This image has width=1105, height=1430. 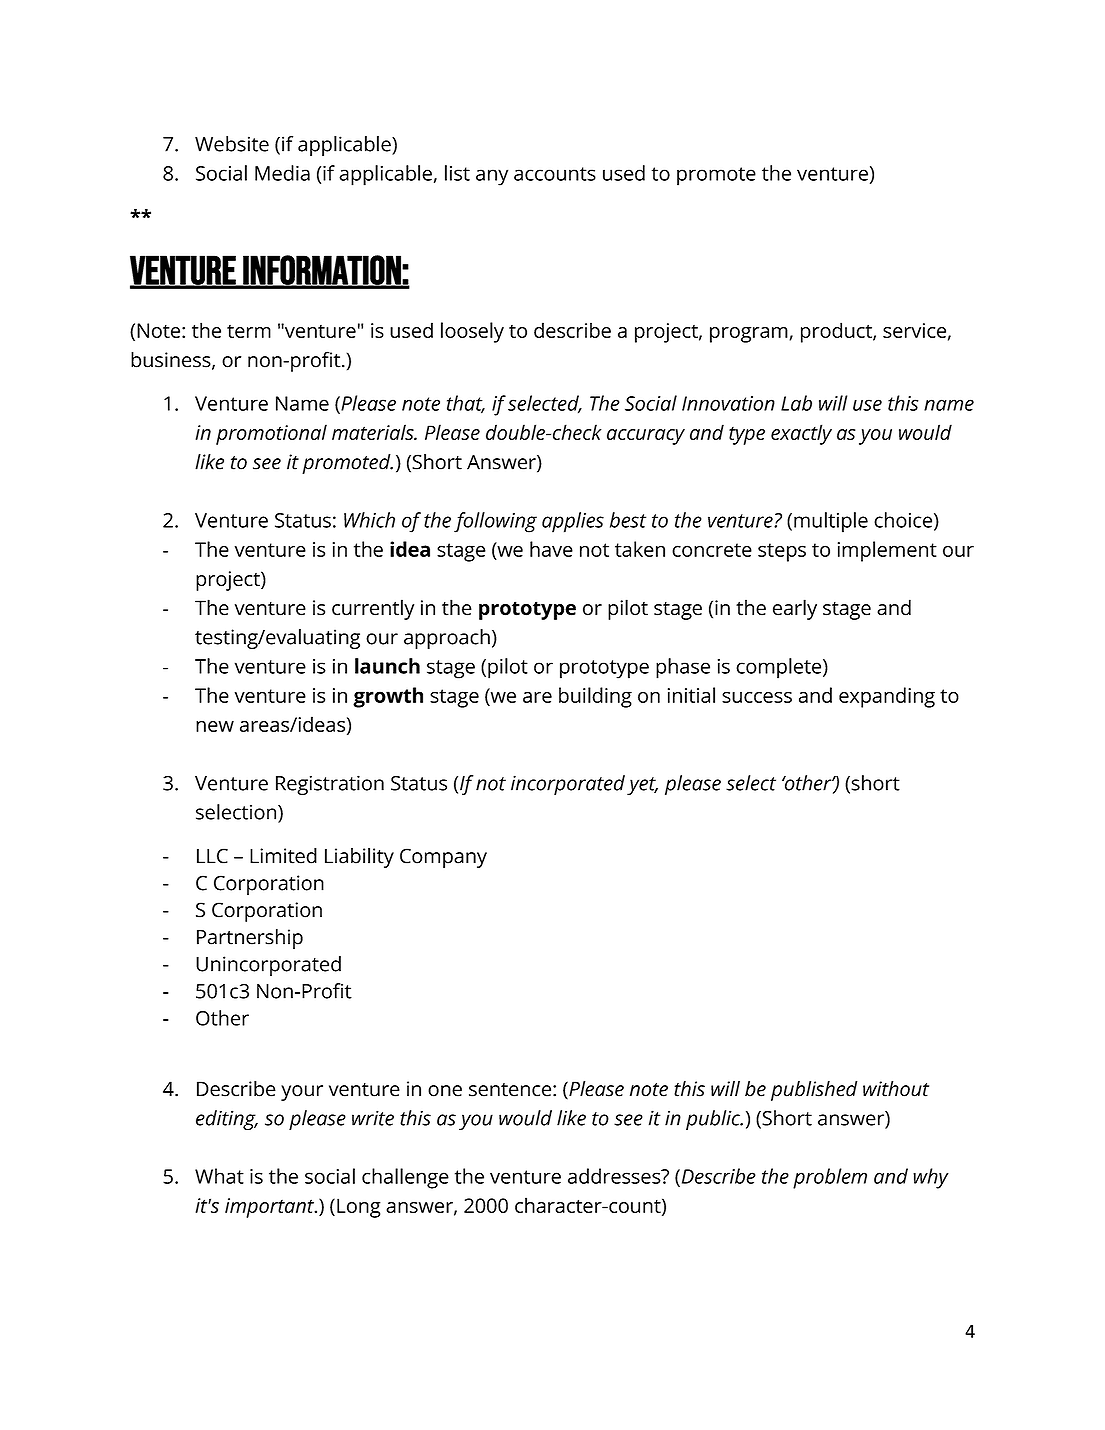 What do you see at coordinates (615, 1176) in the image?
I see `addresses` at bounding box center [615, 1176].
